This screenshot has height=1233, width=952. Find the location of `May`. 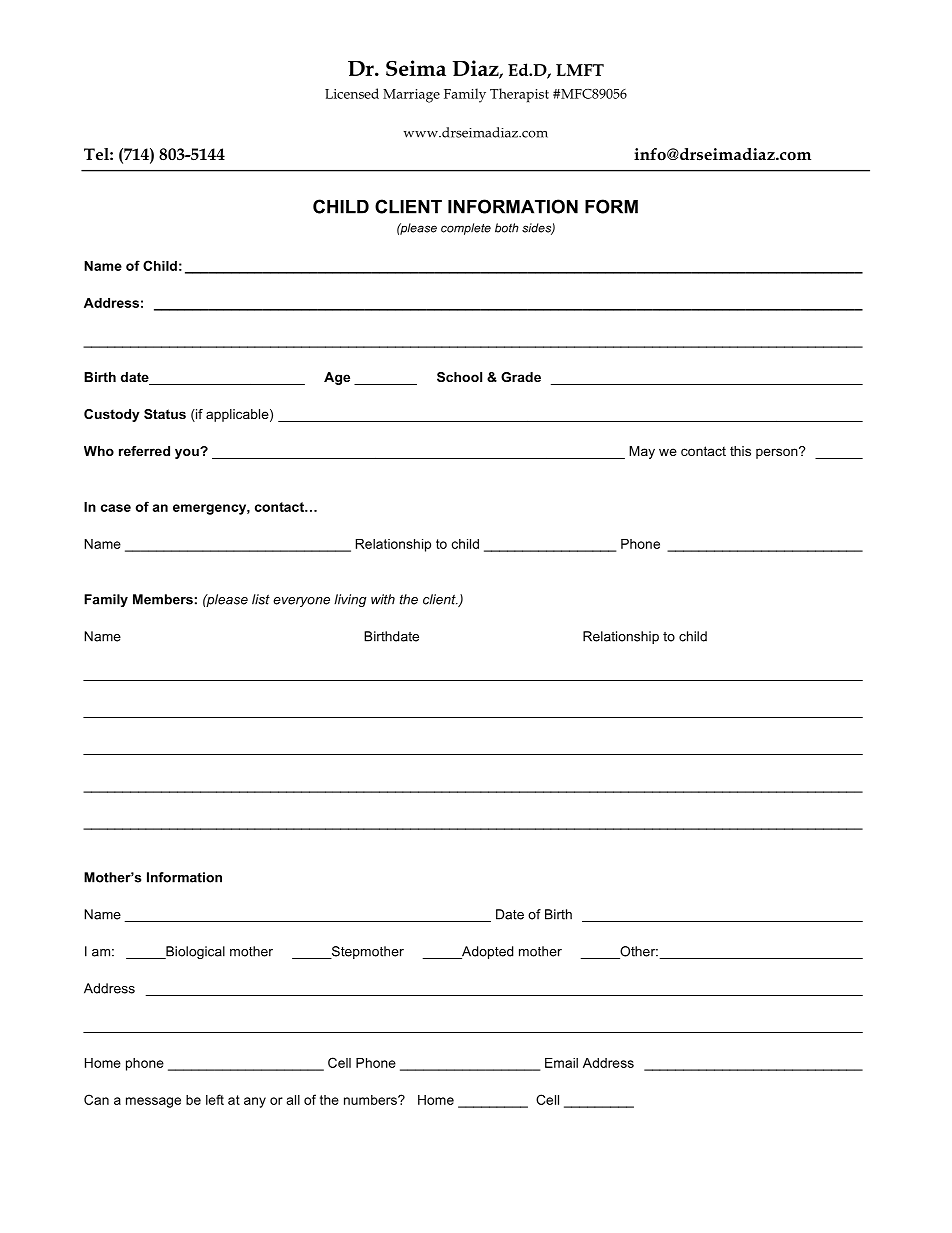

May is located at coordinates (642, 452).
